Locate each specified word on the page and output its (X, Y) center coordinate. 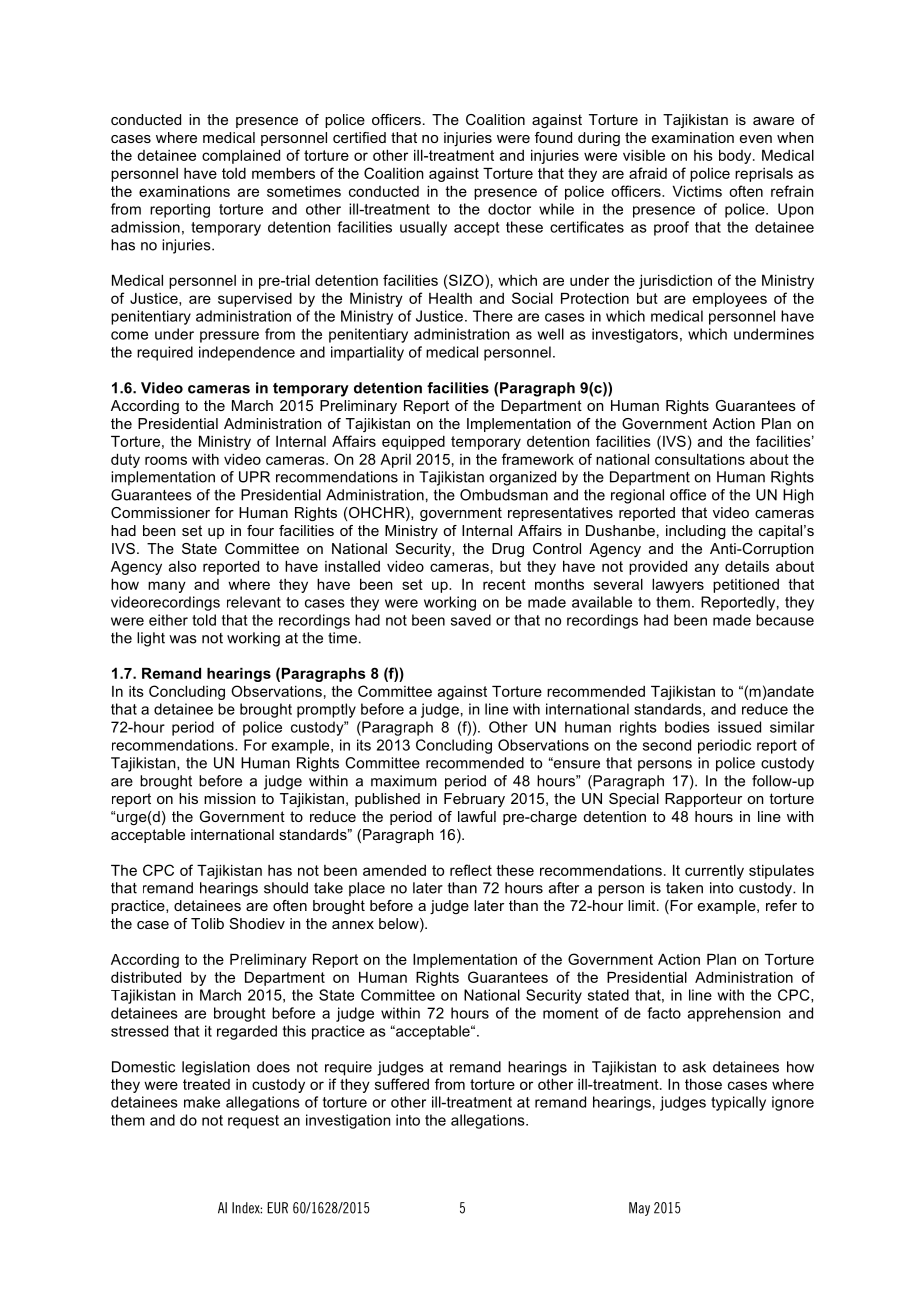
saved (471, 620)
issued (739, 727)
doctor (509, 209)
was (183, 639)
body (736, 157)
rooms (166, 460)
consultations (700, 459)
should (286, 888)
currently (714, 872)
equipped (413, 443)
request (253, 1122)
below (400, 925)
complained (241, 157)
